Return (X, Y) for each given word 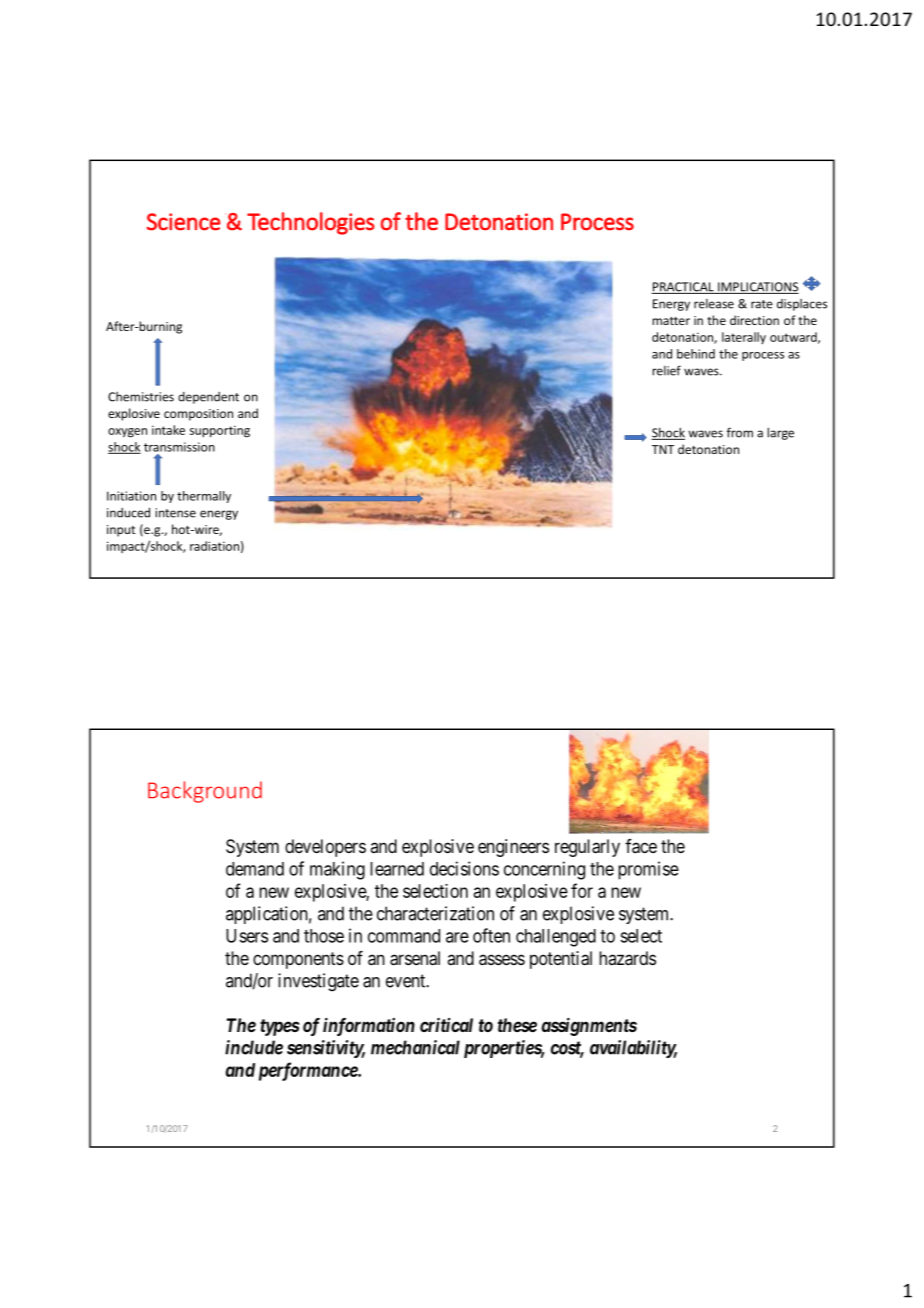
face (641, 846)
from (740, 432)
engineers (513, 848)
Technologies (311, 223)
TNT (663, 449)
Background (205, 792)
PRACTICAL (683, 288)
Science (184, 222)
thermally (204, 497)
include (254, 1047)
